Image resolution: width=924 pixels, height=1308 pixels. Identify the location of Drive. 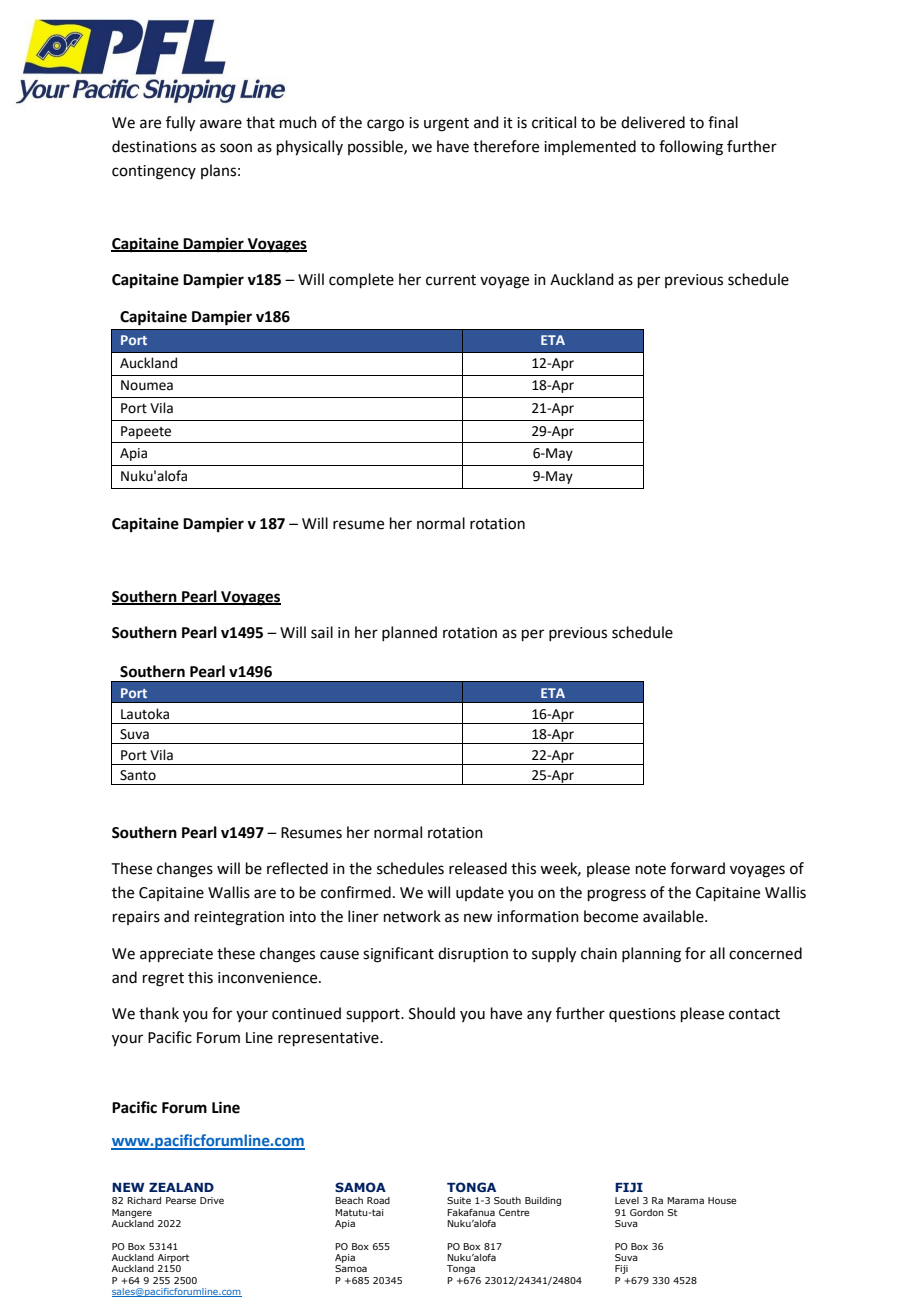
(212, 1200).
